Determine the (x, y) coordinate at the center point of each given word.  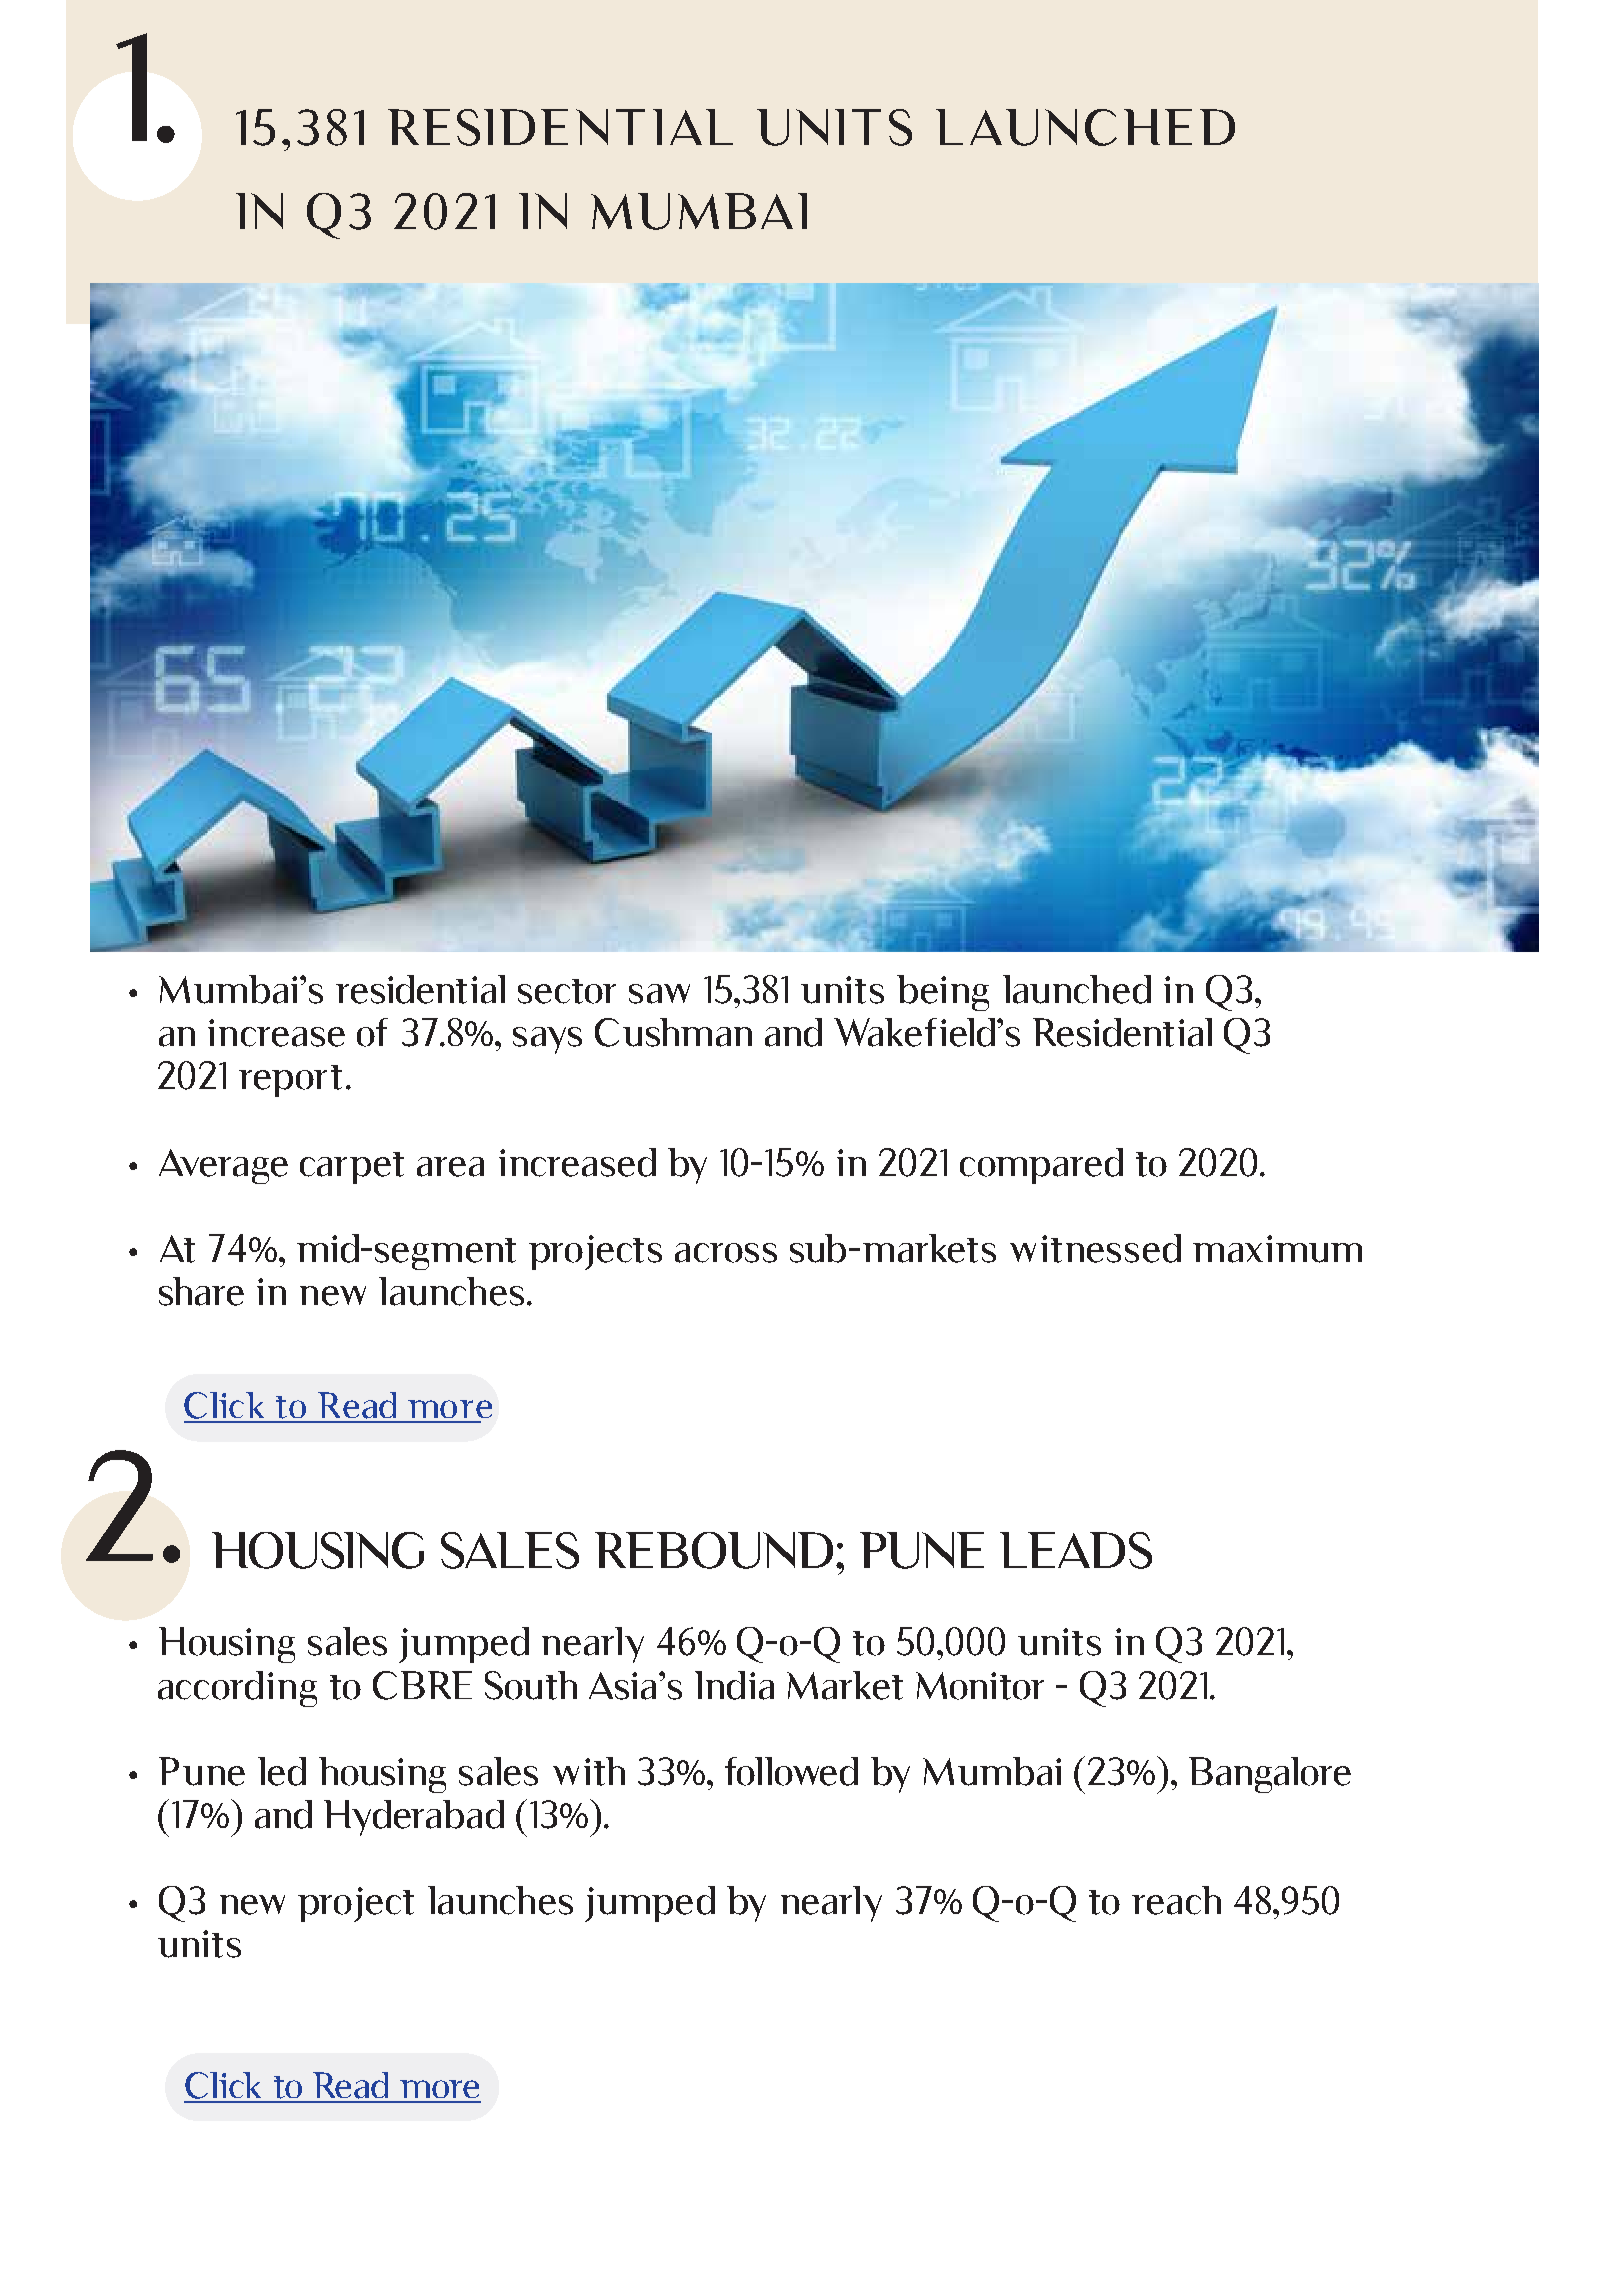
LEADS (1076, 1550)
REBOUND (714, 1550)
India (734, 1685)
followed (791, 1771)
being (943, 993)
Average (223, 1166)
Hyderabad (414, 1818)
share (201, 1291)
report (290, 1081)
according (237, 1689)
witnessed (1095, 1248)
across (726, 1253)
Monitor (980, 1686)
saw (659, 994)
